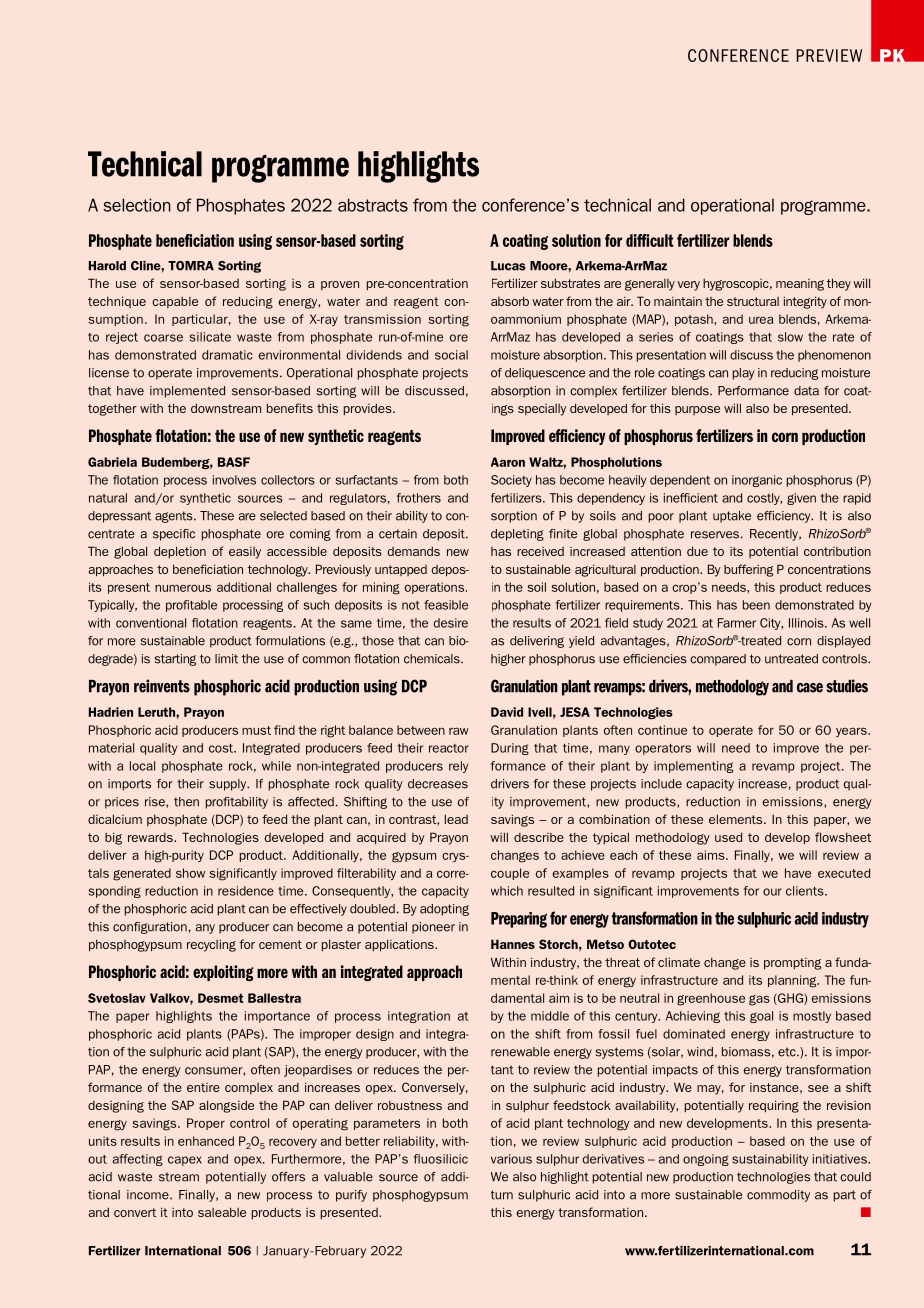  Describe the element at coordinates (451, 623) in the image. I see `desire` at that location.
